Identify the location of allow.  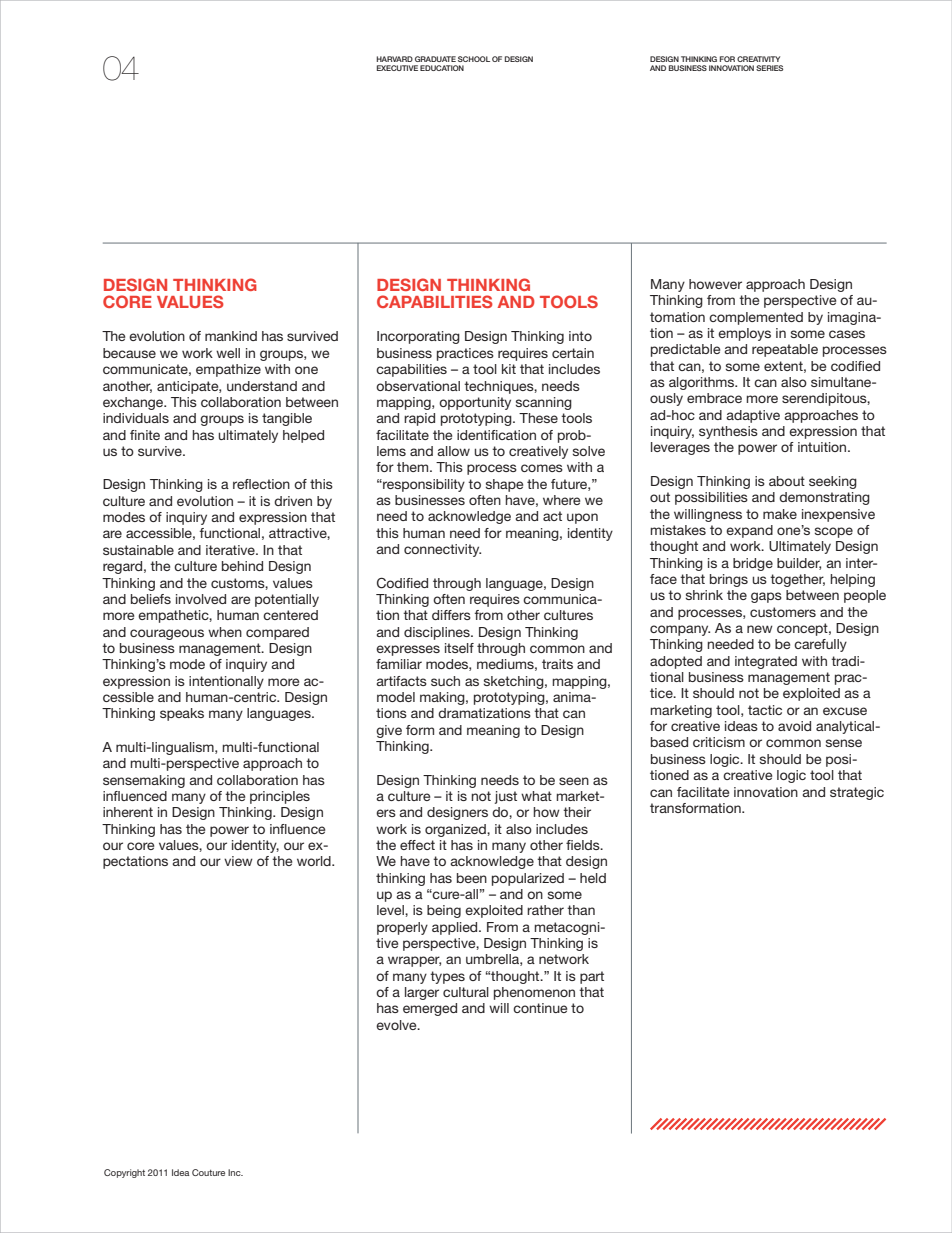
(453, 451).
